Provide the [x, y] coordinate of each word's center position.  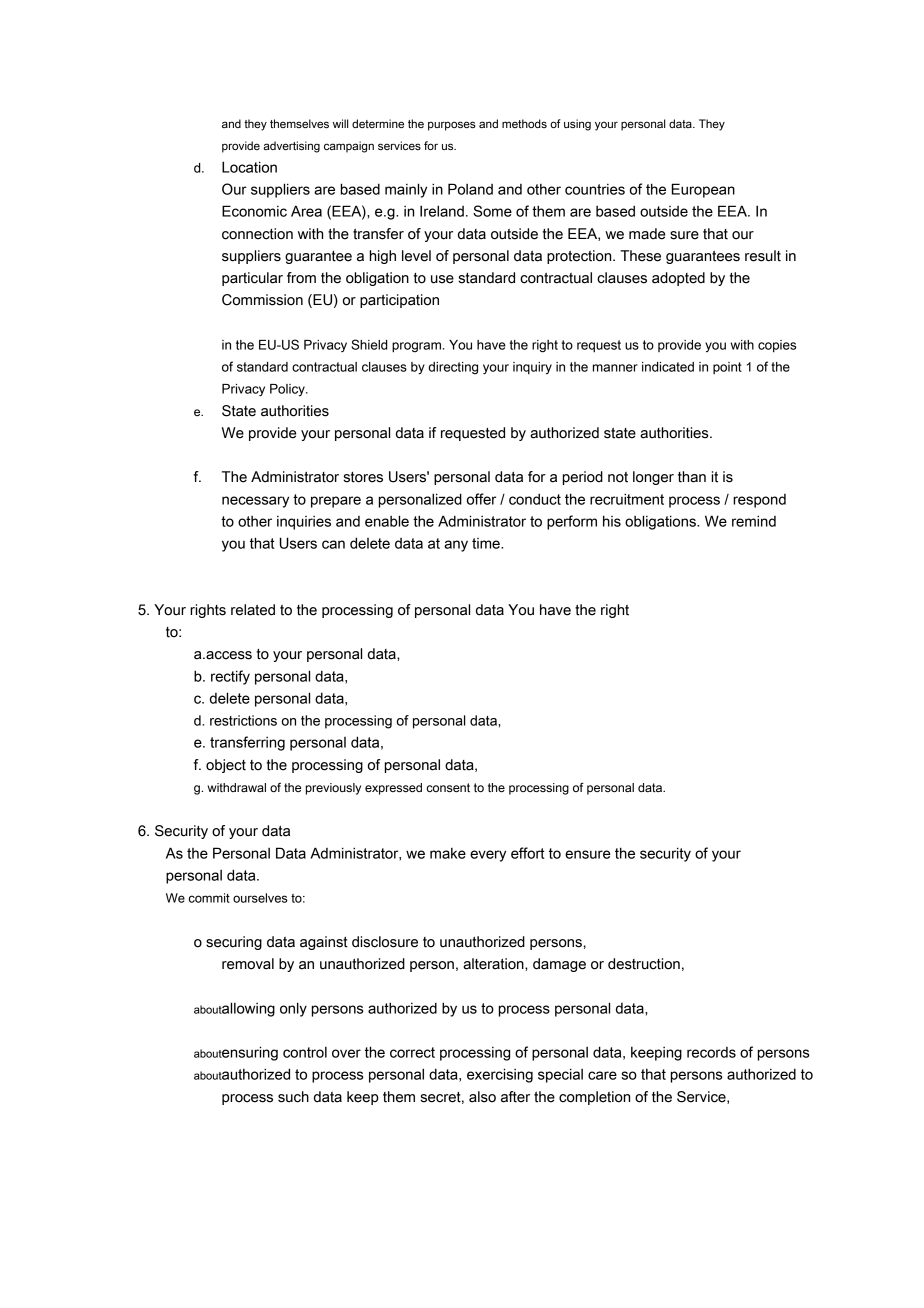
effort [528, 853]
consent [448, 788]
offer [481, 499]
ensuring [249, 1053]
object [226, 766]
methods [524, 123]
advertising [291, 147]
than [692, 477]
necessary [255, 502]
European [703, 190]
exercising [500, 1075]
